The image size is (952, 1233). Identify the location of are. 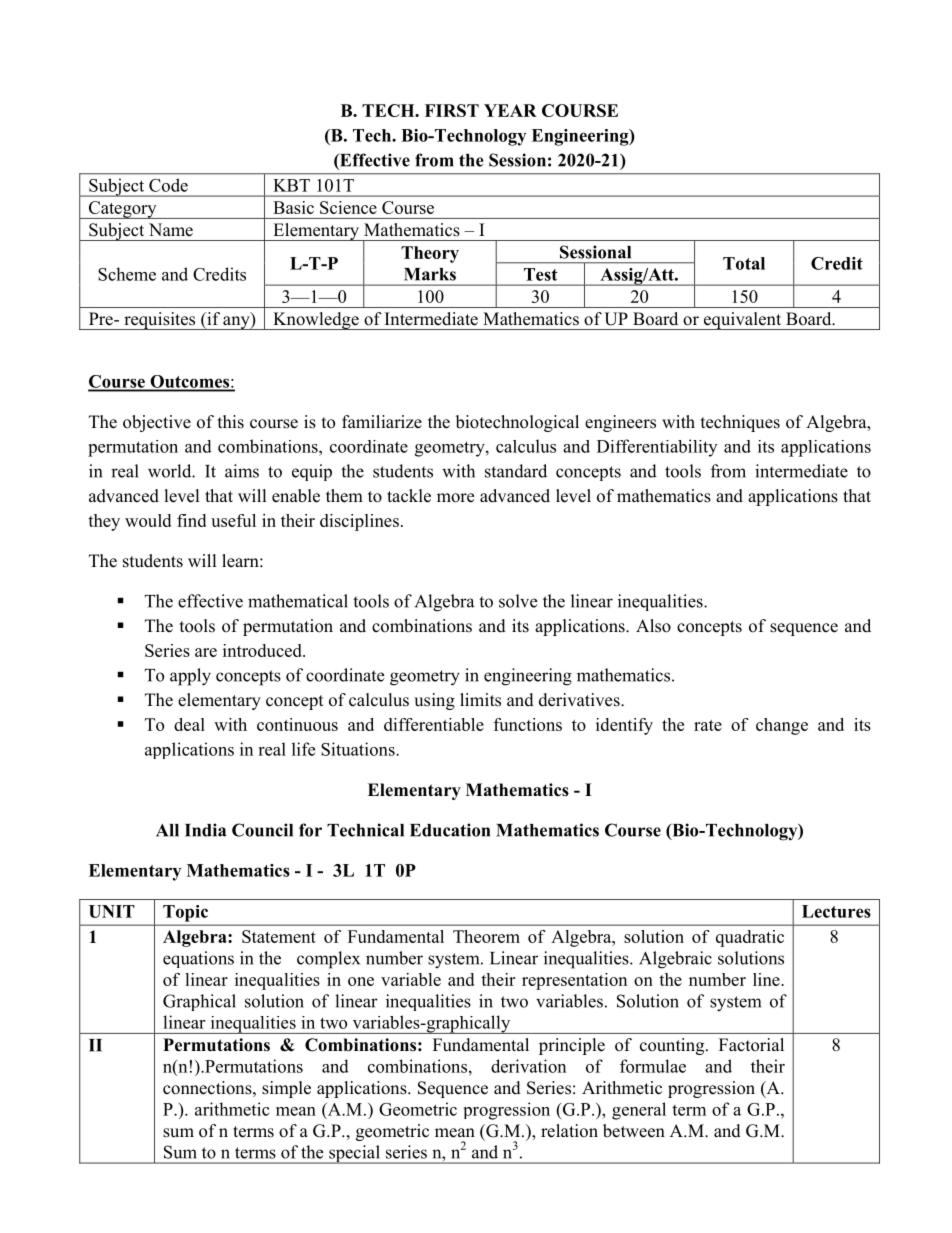
(206, 652).
